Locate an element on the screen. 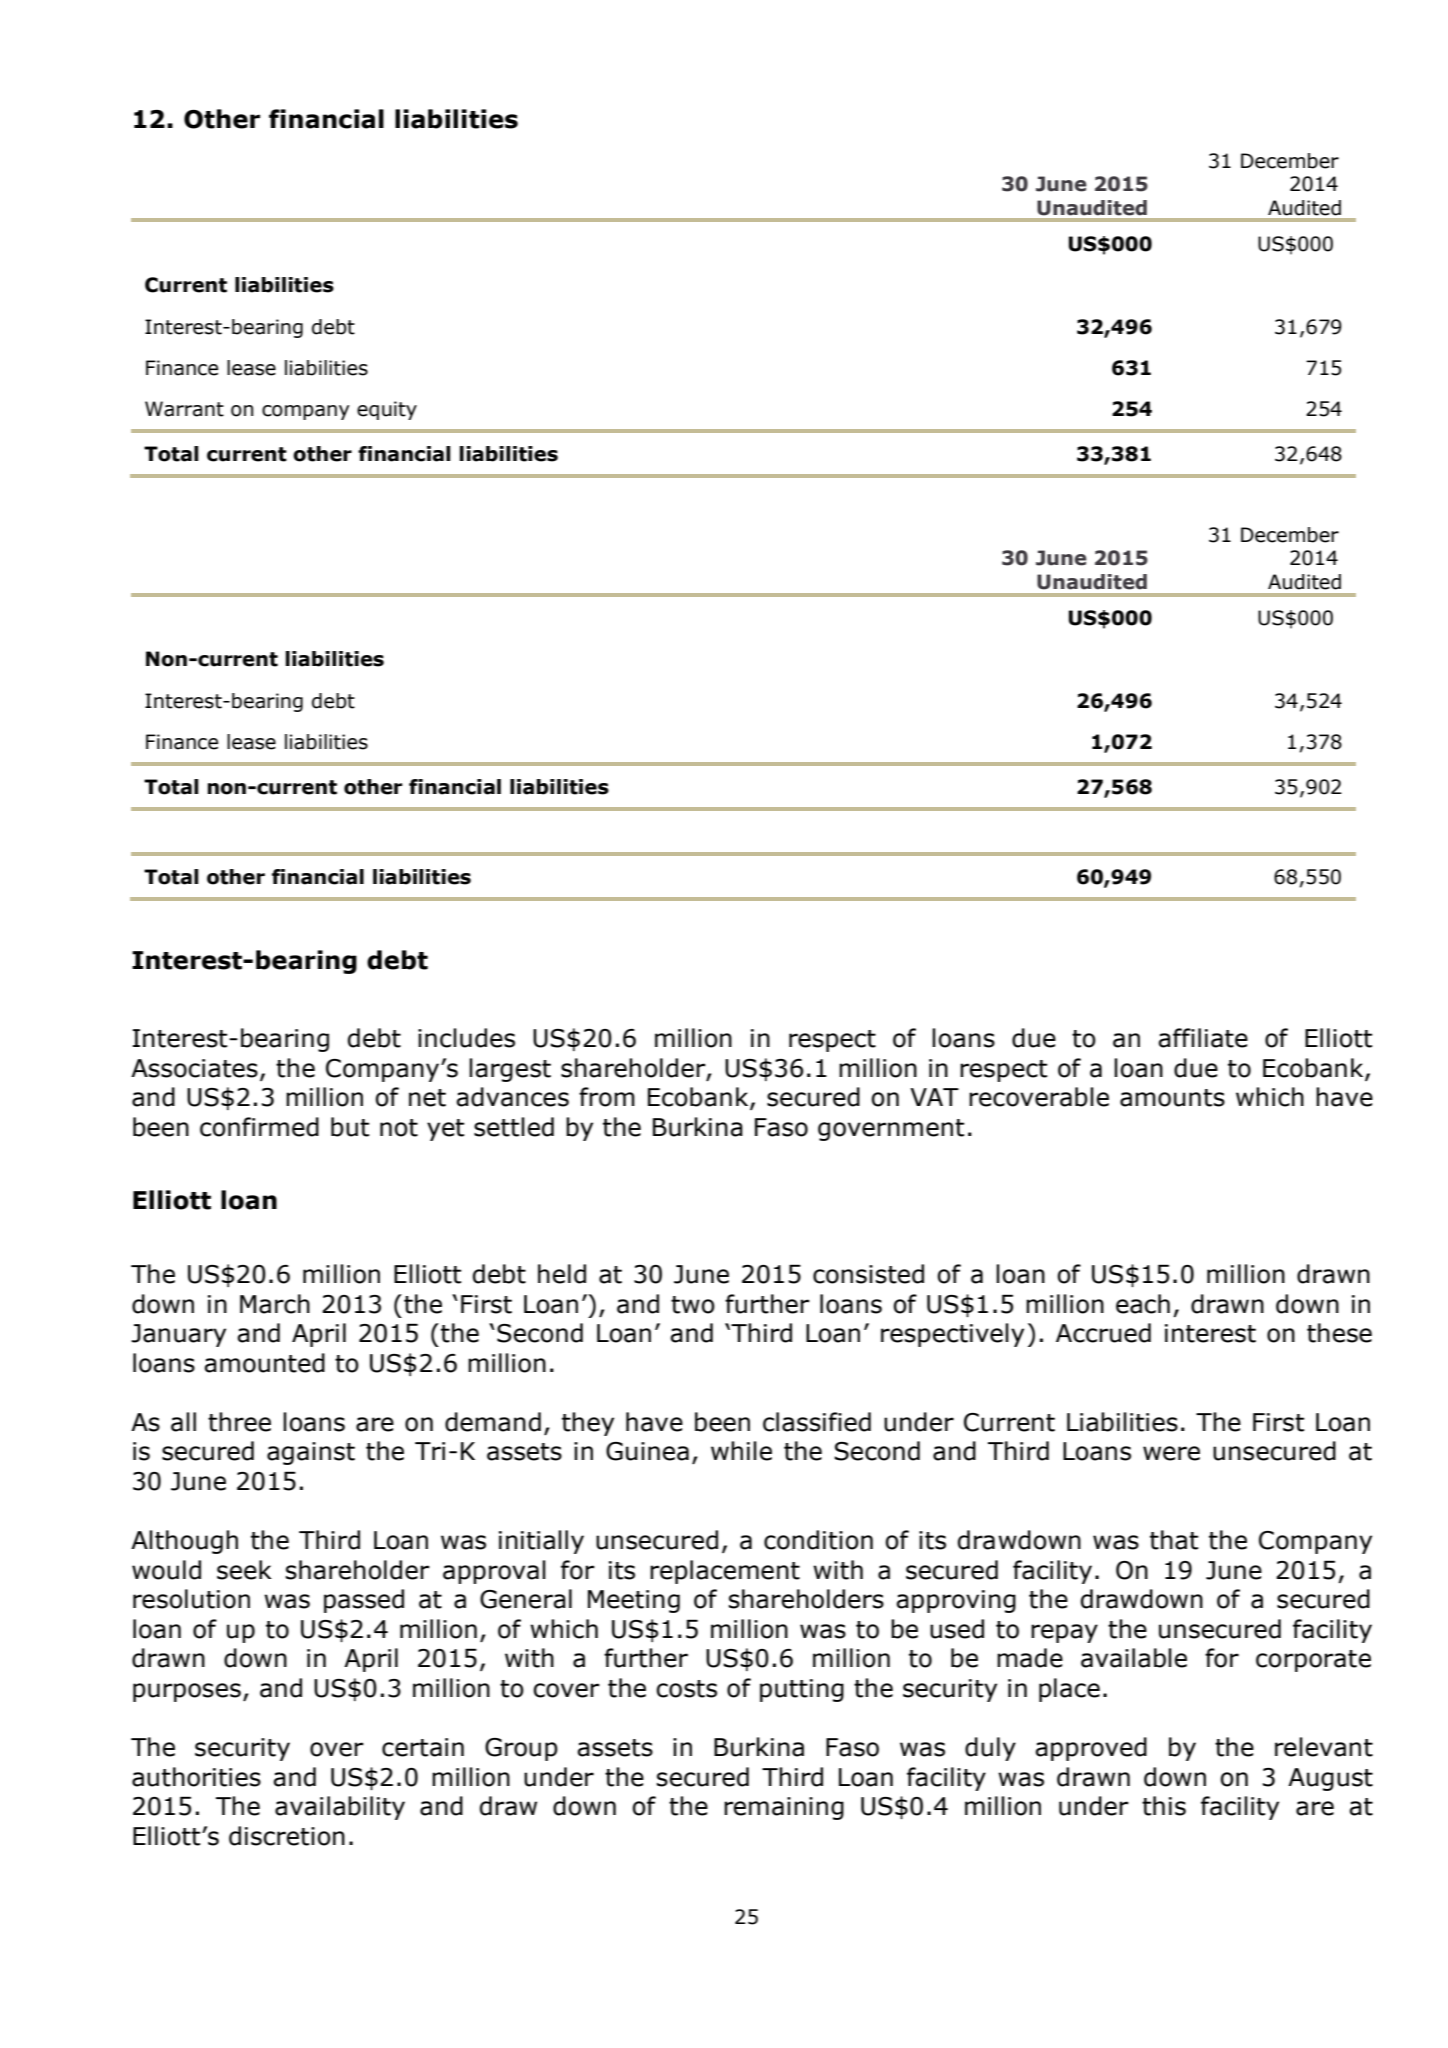 The width and height of the screenshot is (1448, 2048). availability is located at coordinates (340, 1808).
